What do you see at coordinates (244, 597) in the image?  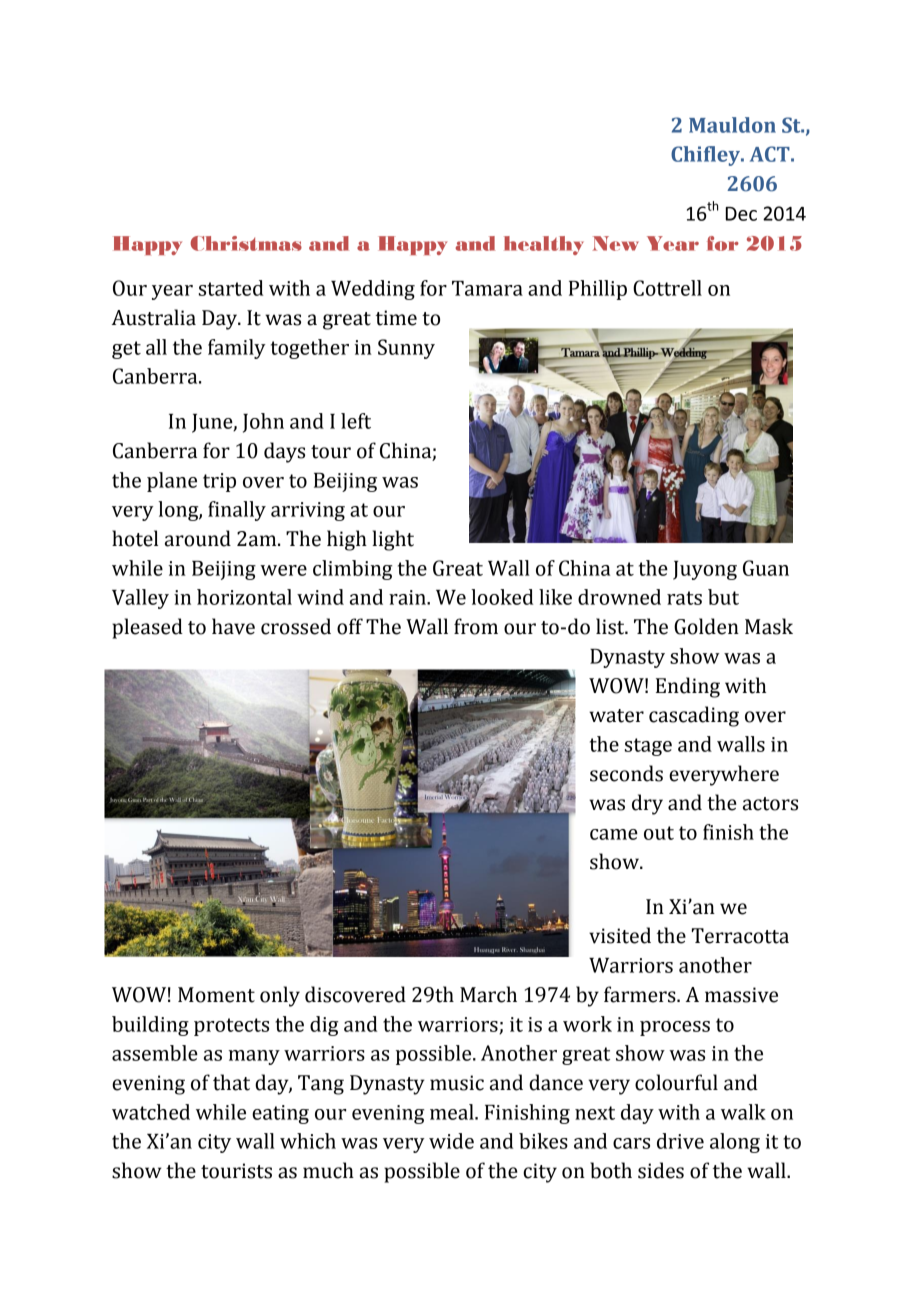 I see `horizontal` at bounding box center [244, 597].
